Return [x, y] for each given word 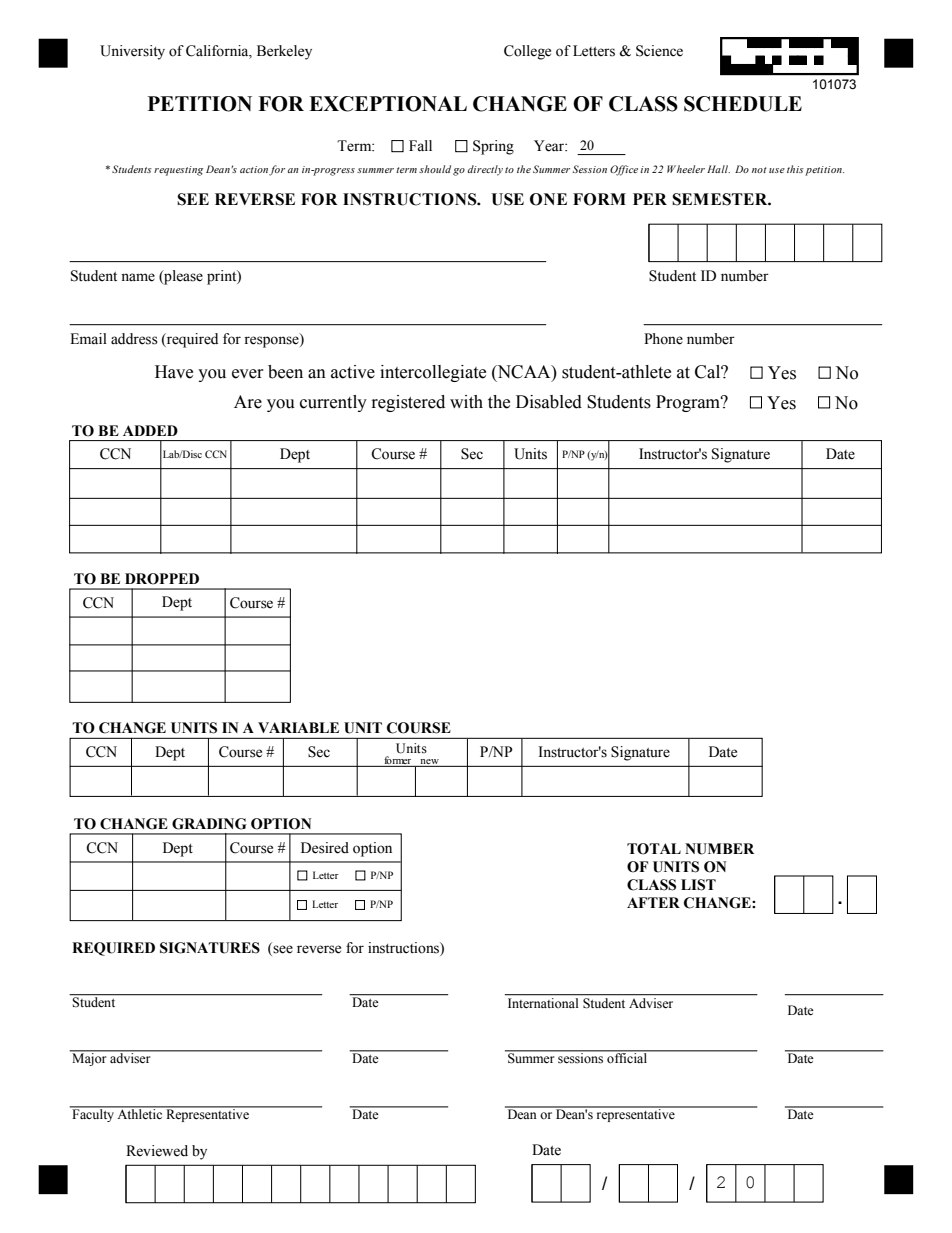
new [429, 763]
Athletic [140, 1113]
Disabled [549, 402]
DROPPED [162, 579]
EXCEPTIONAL [388, 104]
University [132, 52]
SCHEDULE [743, 104]
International [543, 1003]
